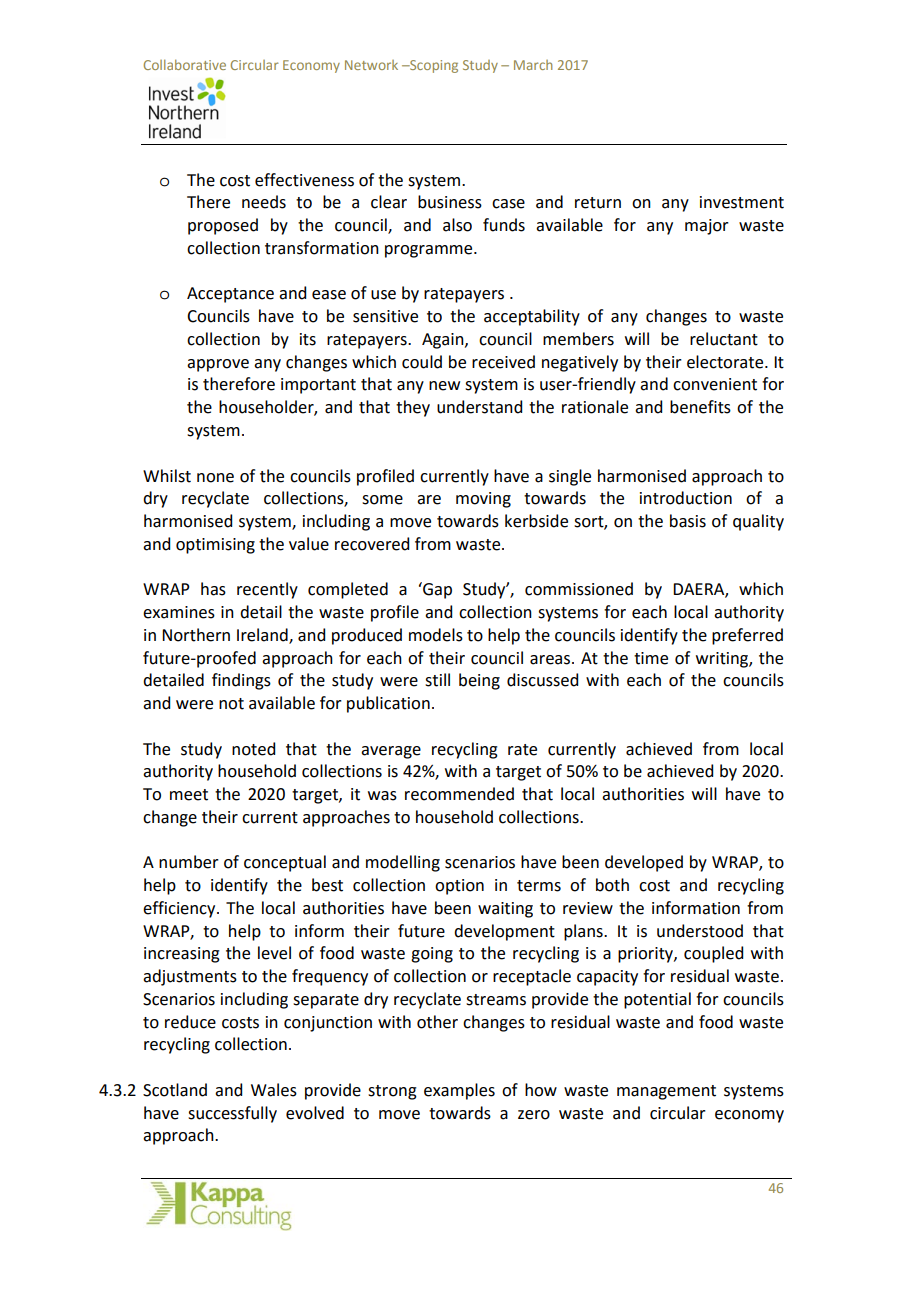  Describe the element at coordinates (459, 794) in the document. I see `recommended` at that location.
